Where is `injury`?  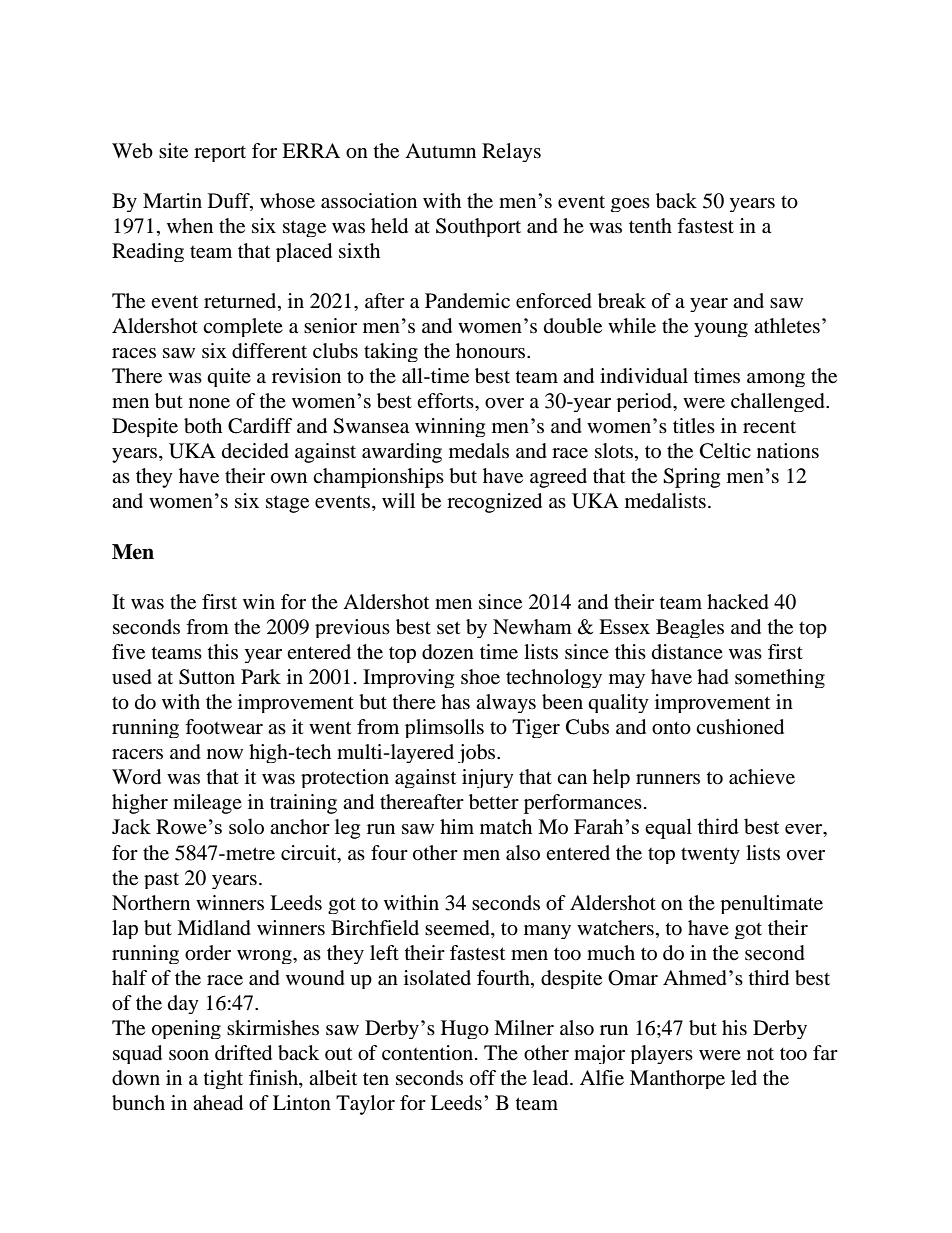
injury is located at coordinates (488, 778).
